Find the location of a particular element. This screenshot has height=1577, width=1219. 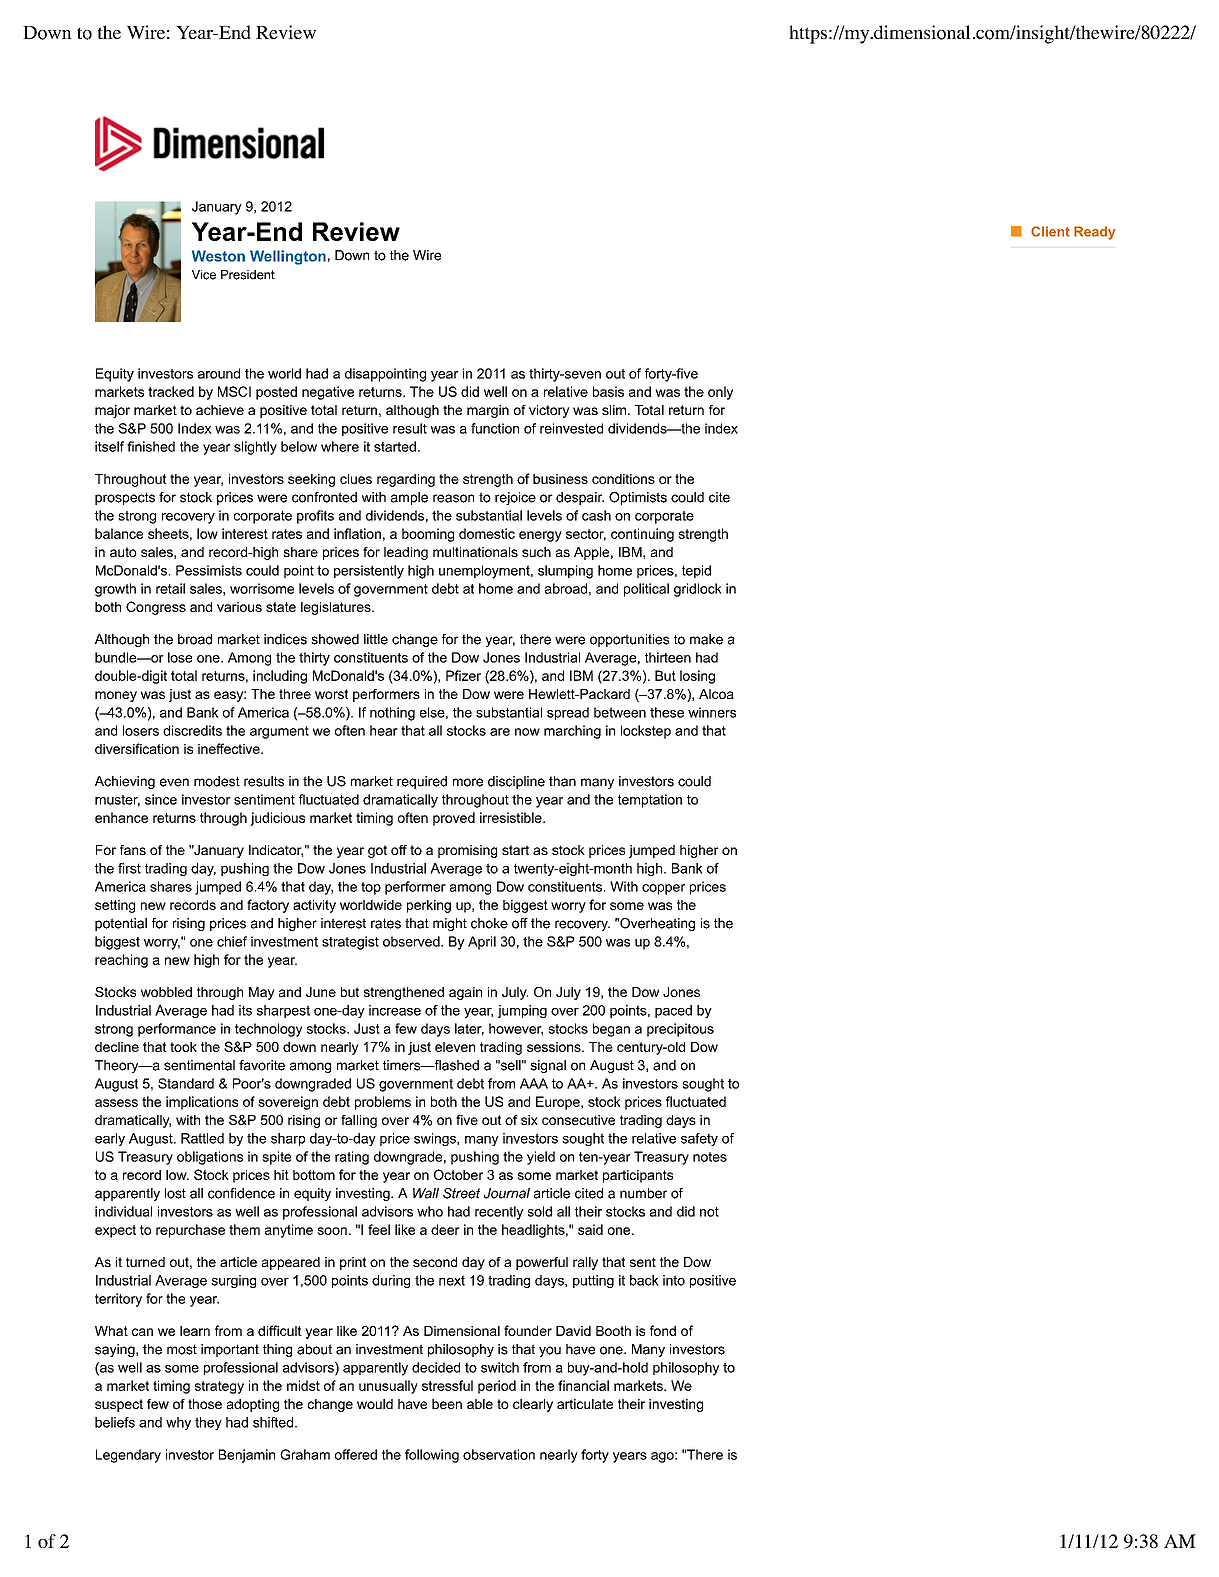

articulate is located at coordinates (585, 1404).
